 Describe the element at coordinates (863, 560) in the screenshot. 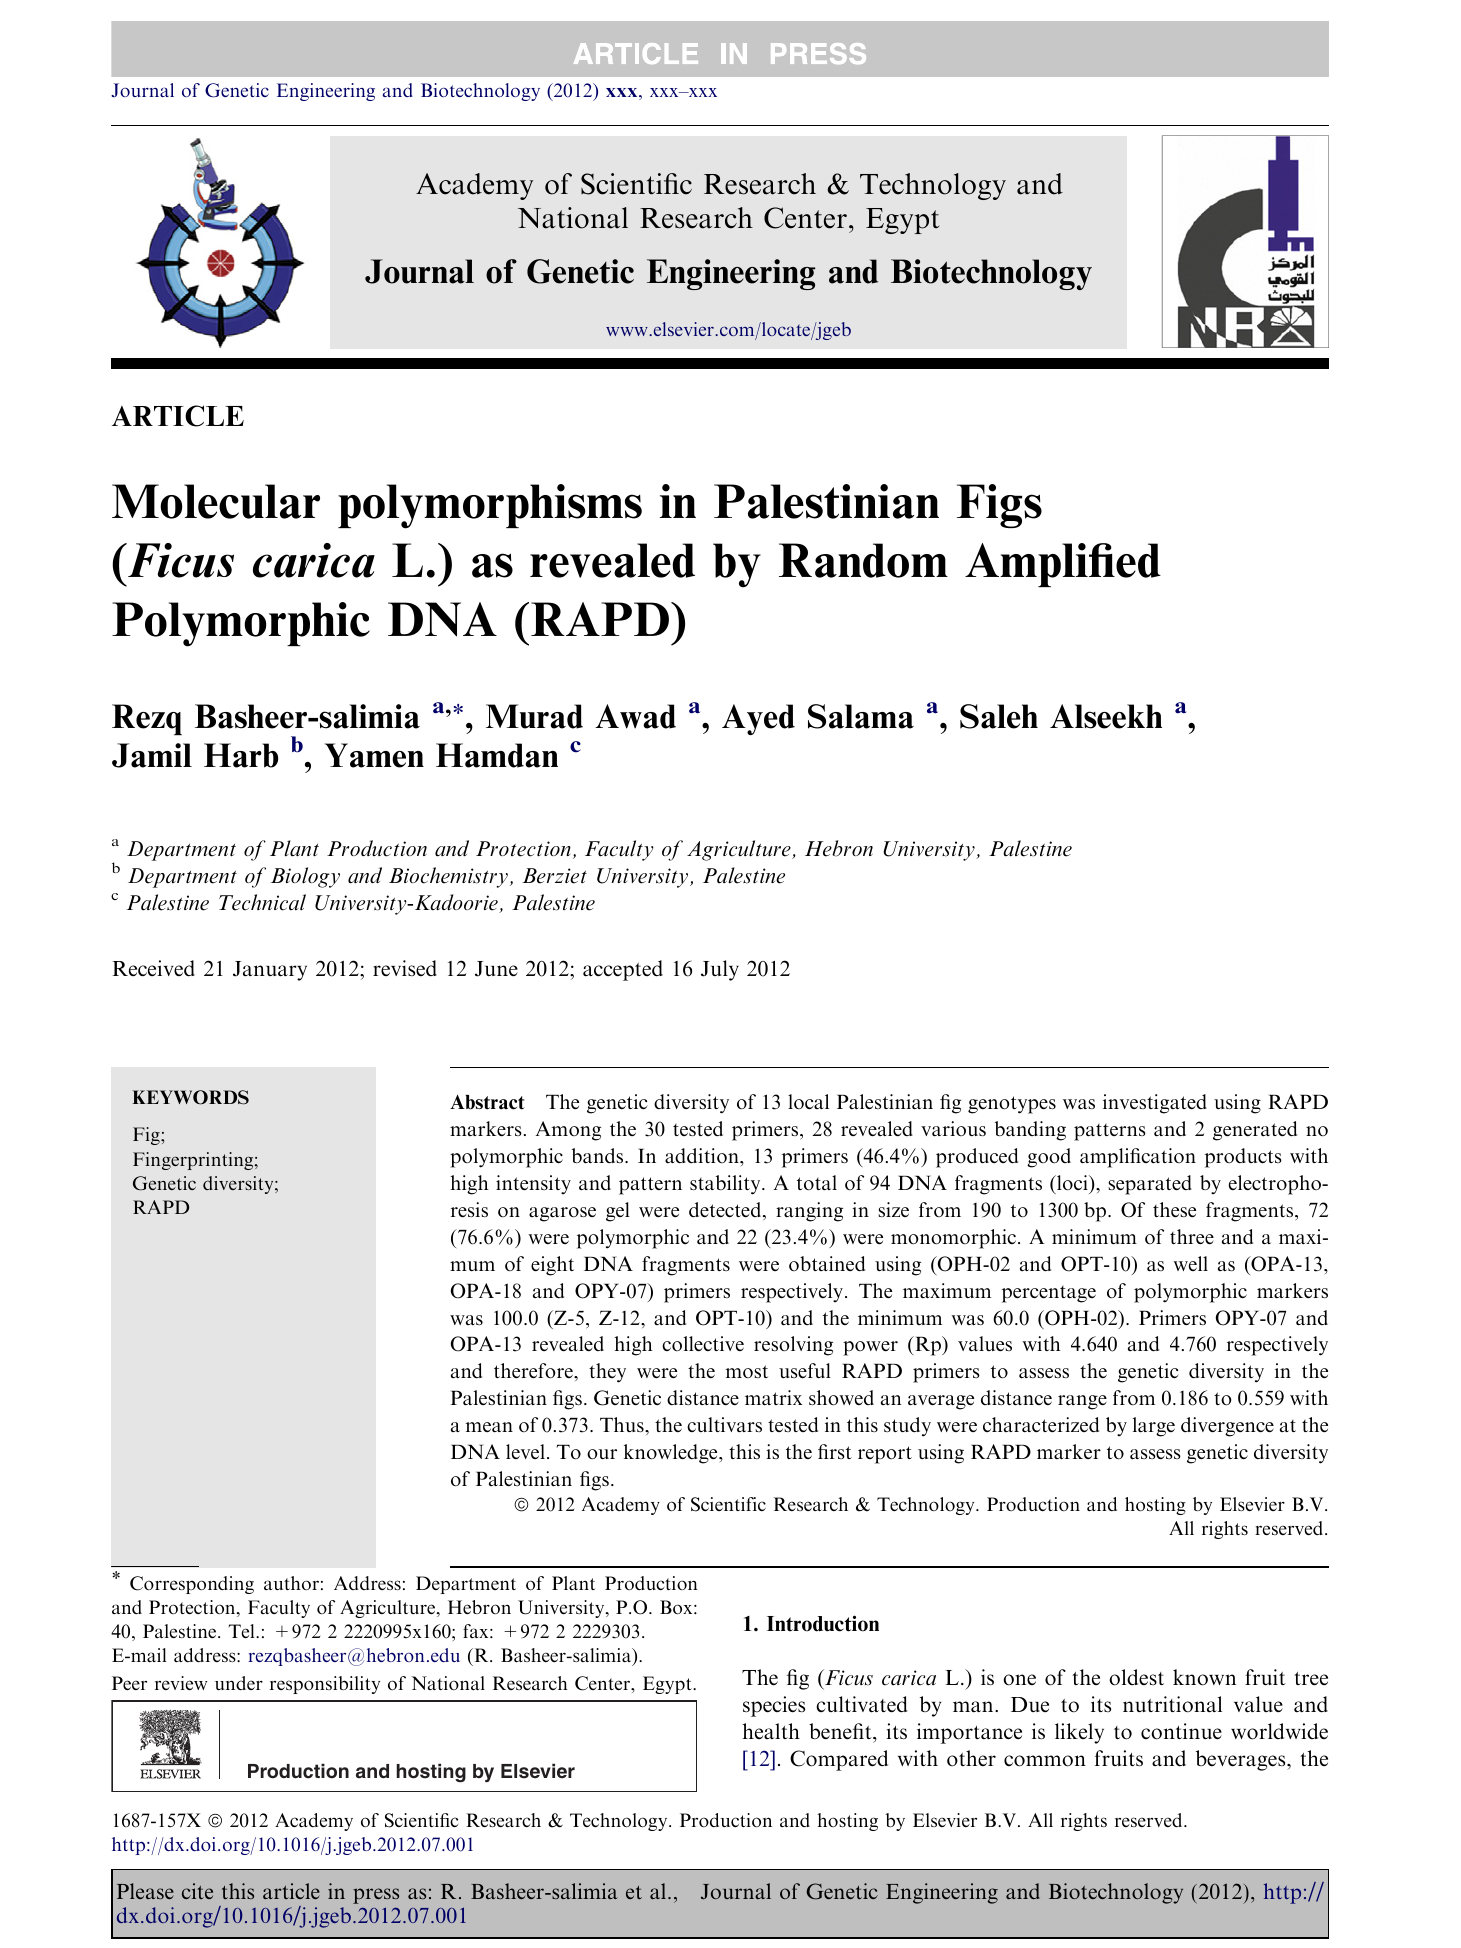

I see `Random` at that location.
